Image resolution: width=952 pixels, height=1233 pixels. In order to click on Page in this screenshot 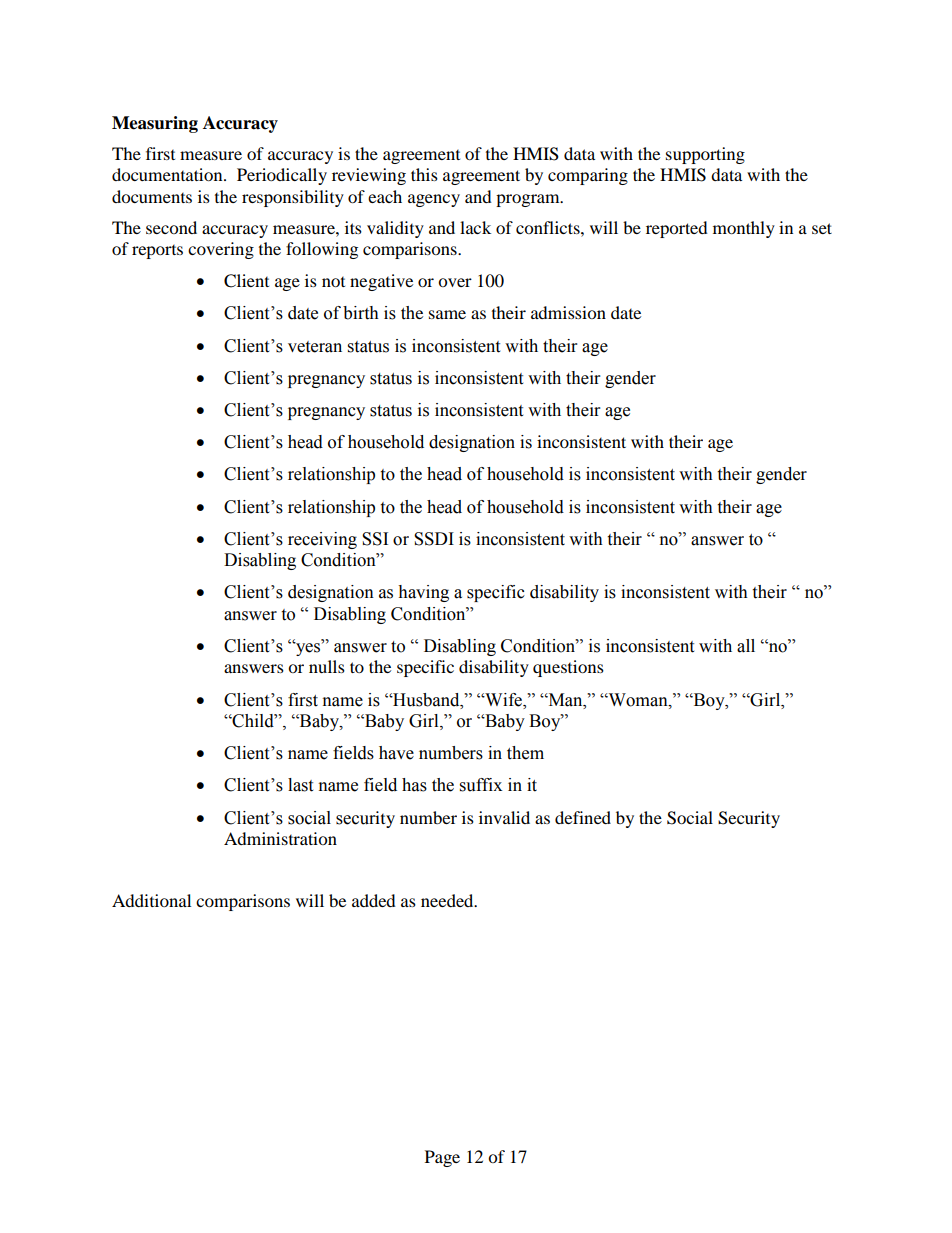, I will do `click(442, 1158)`.
